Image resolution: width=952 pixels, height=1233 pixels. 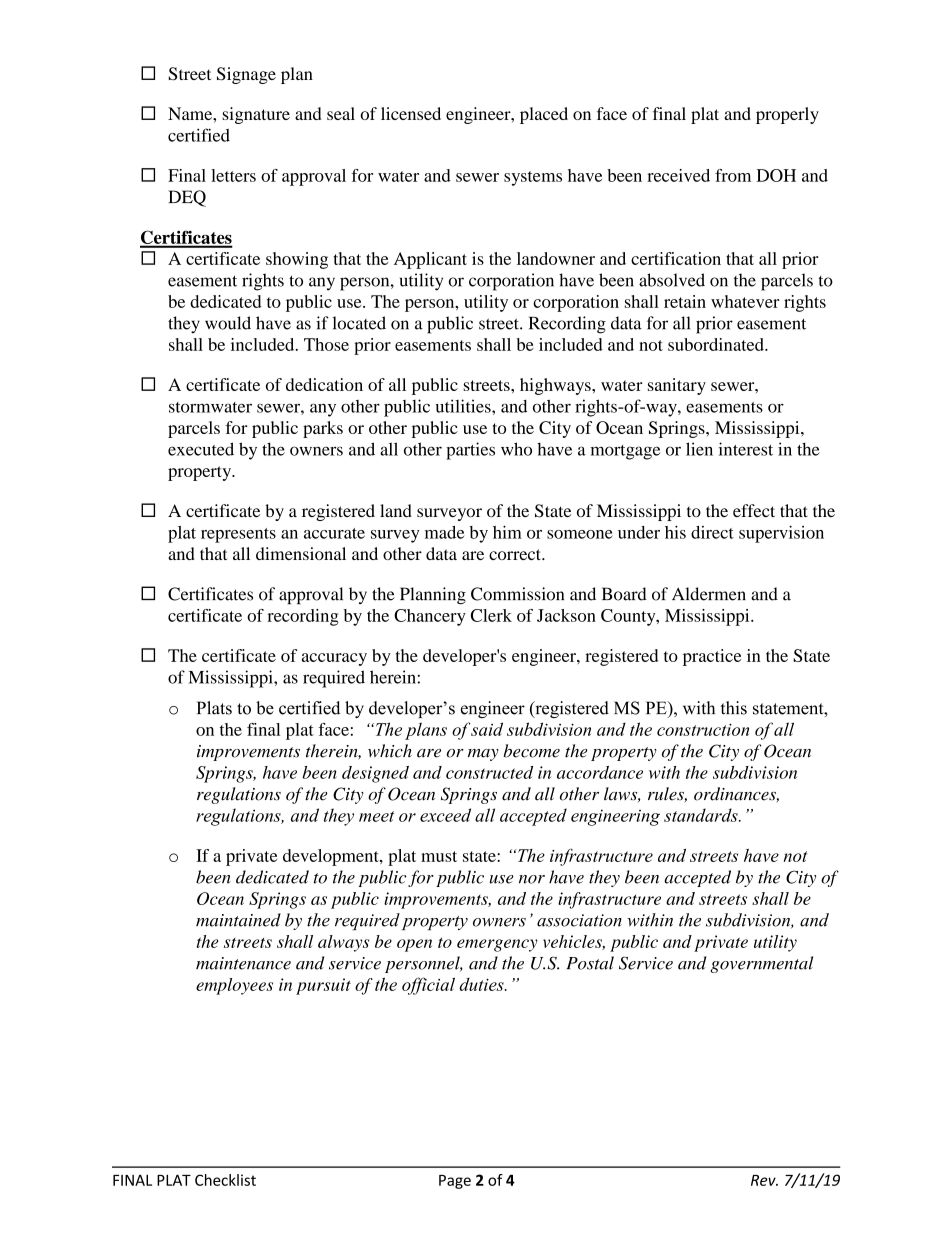 I want to click on parks, so click(x=323, y=429).
